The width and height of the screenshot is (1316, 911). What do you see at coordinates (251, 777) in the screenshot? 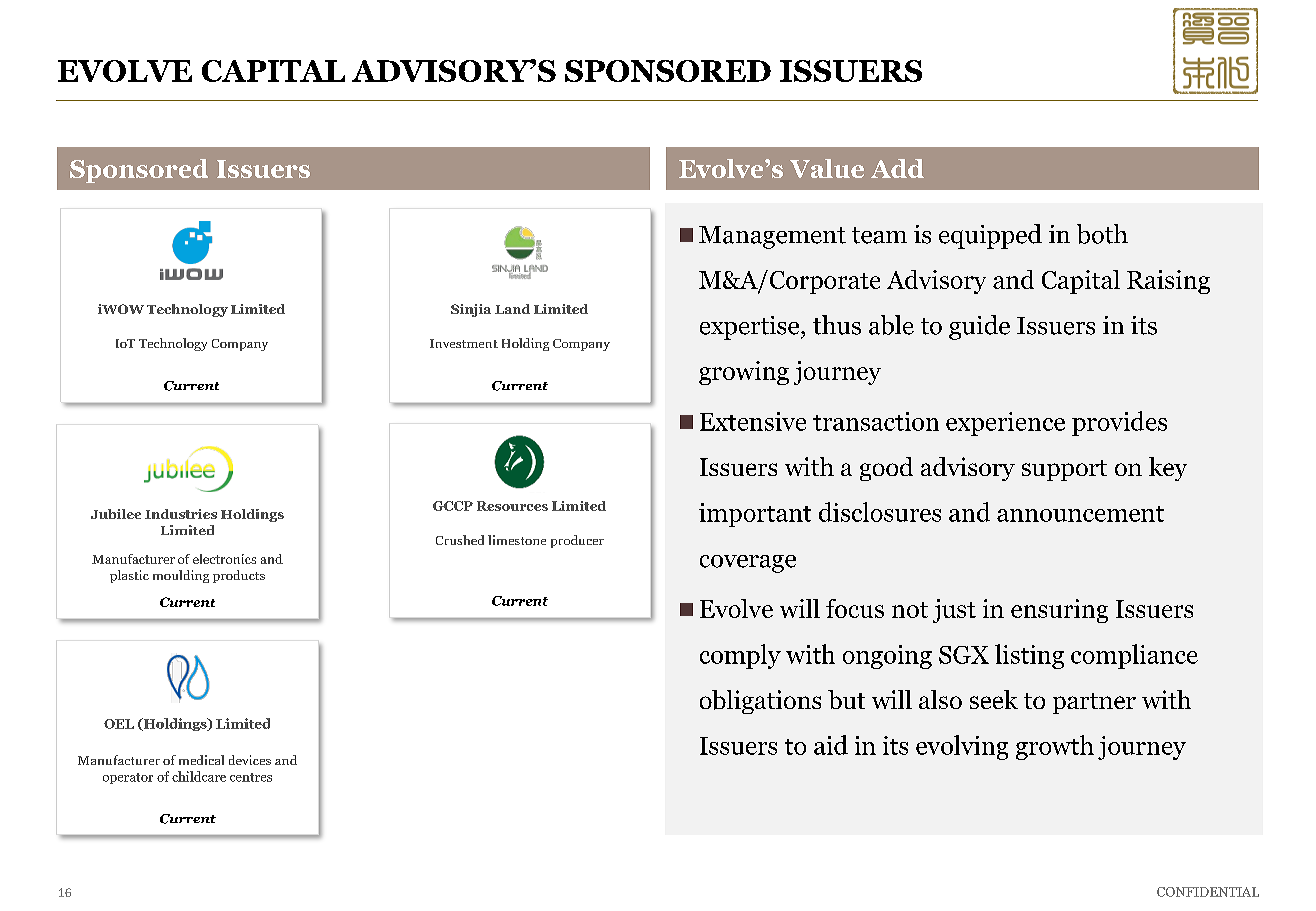
I see `centres` at bounding box center [251, 777].
